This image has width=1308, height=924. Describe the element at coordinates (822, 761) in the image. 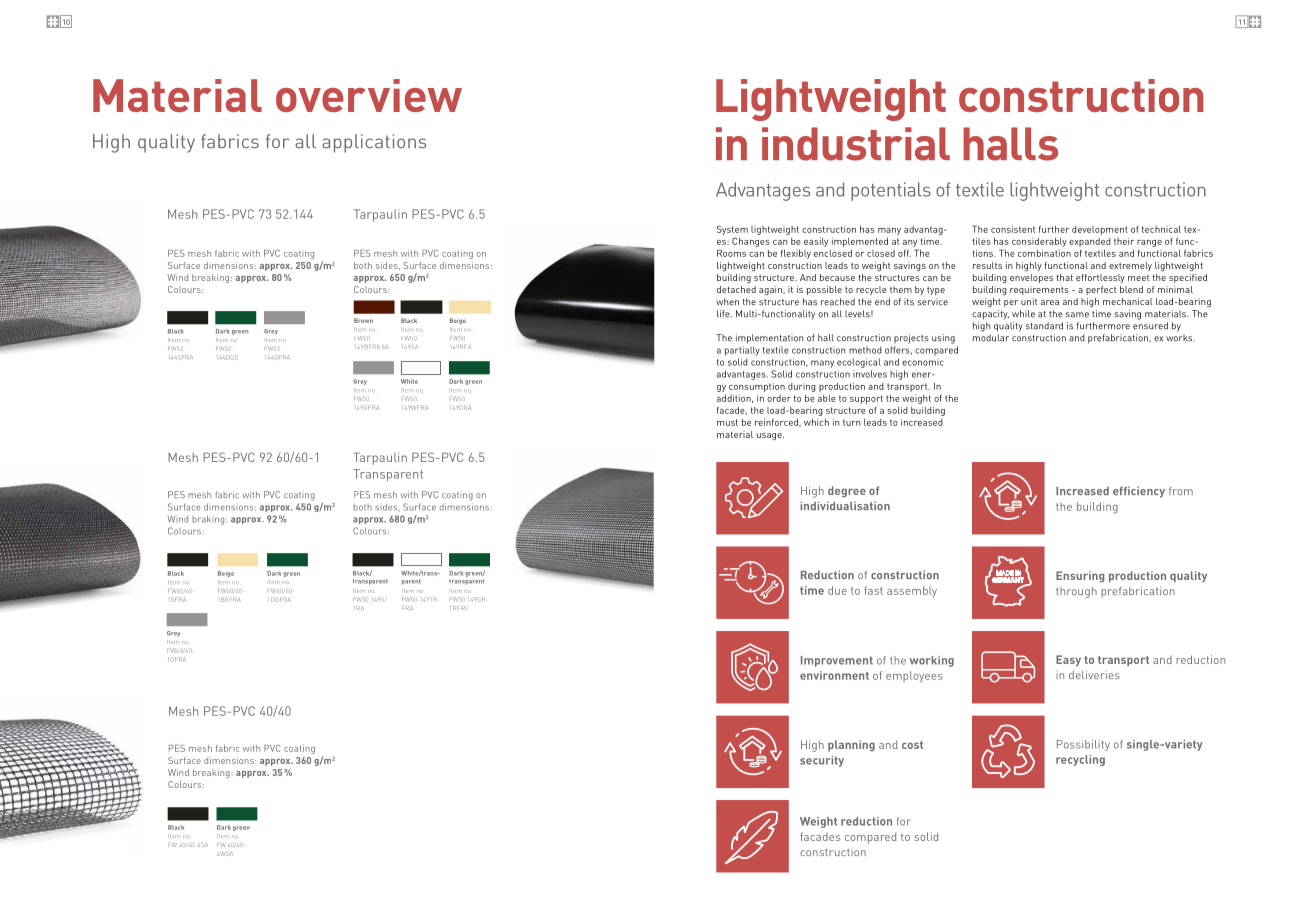

I see `security` at that location.
